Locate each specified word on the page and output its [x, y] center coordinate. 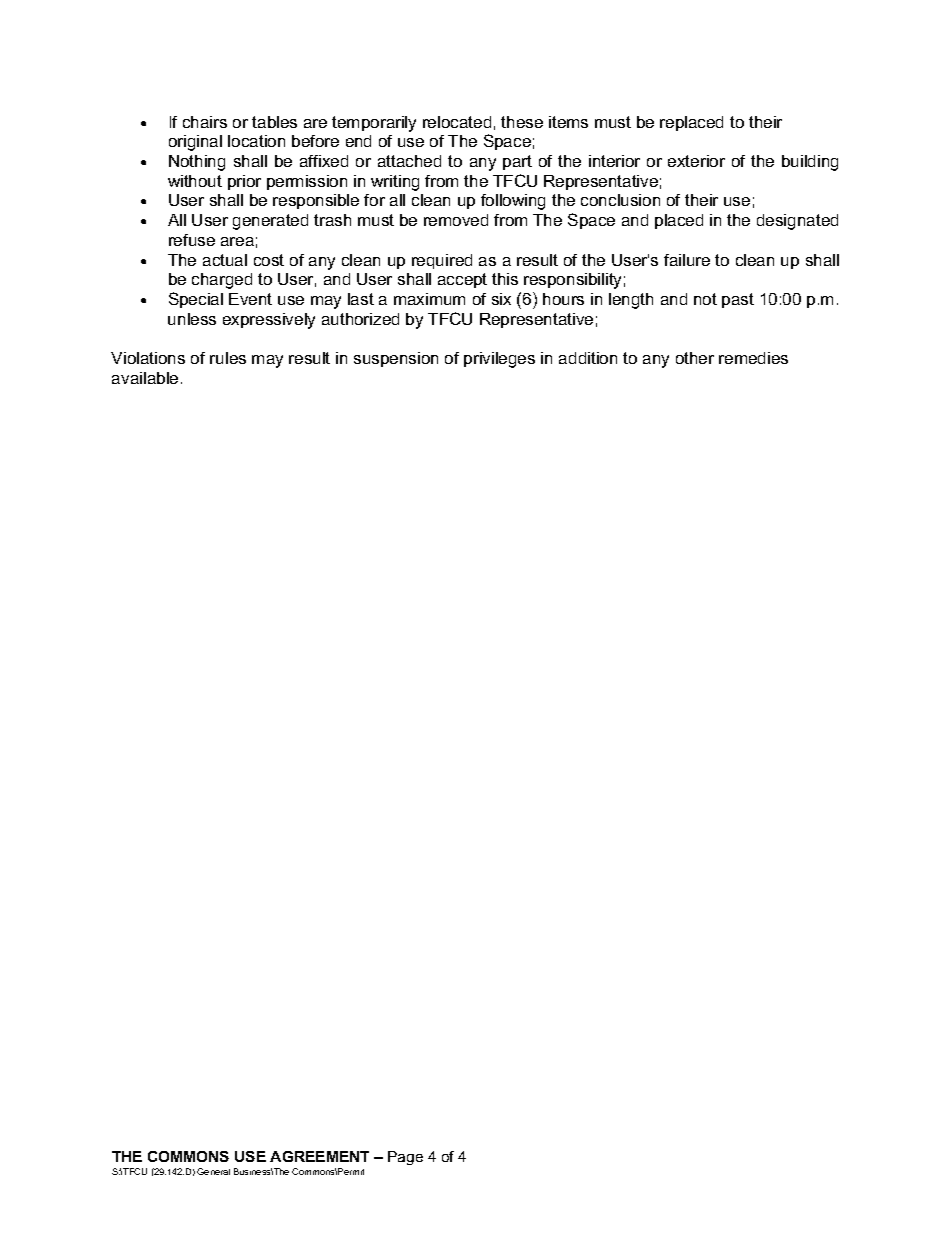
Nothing [197, 163]
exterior [696, 161]
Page [405, 1158]
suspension [396, 359]
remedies [753, 358]
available [145, 378]
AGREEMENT [319, 1156]
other [695, 358]
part [517, 162]
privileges [499, 360]
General [213, 1171]
